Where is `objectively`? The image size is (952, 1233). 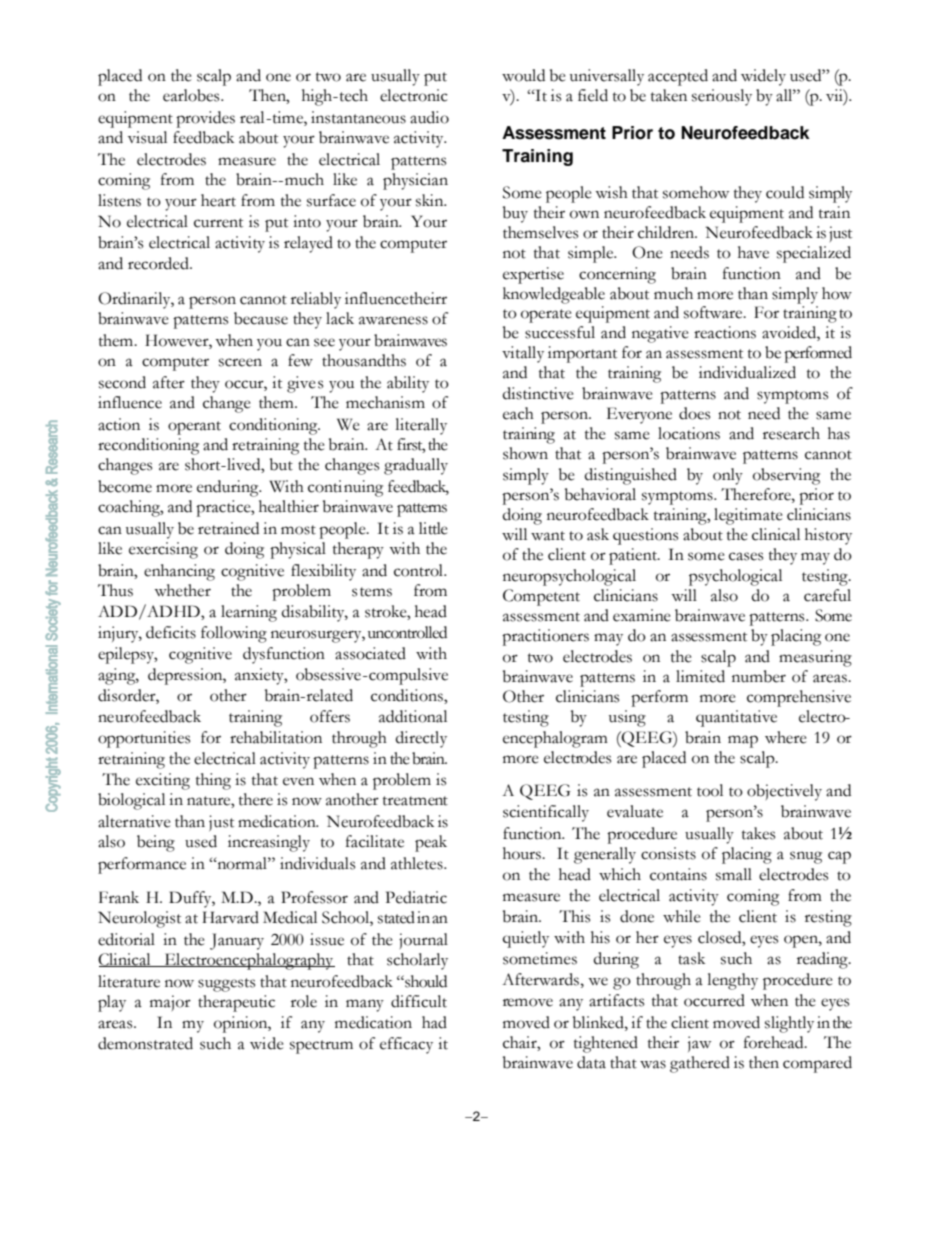 objectively is located at coordinates (784, 792).
